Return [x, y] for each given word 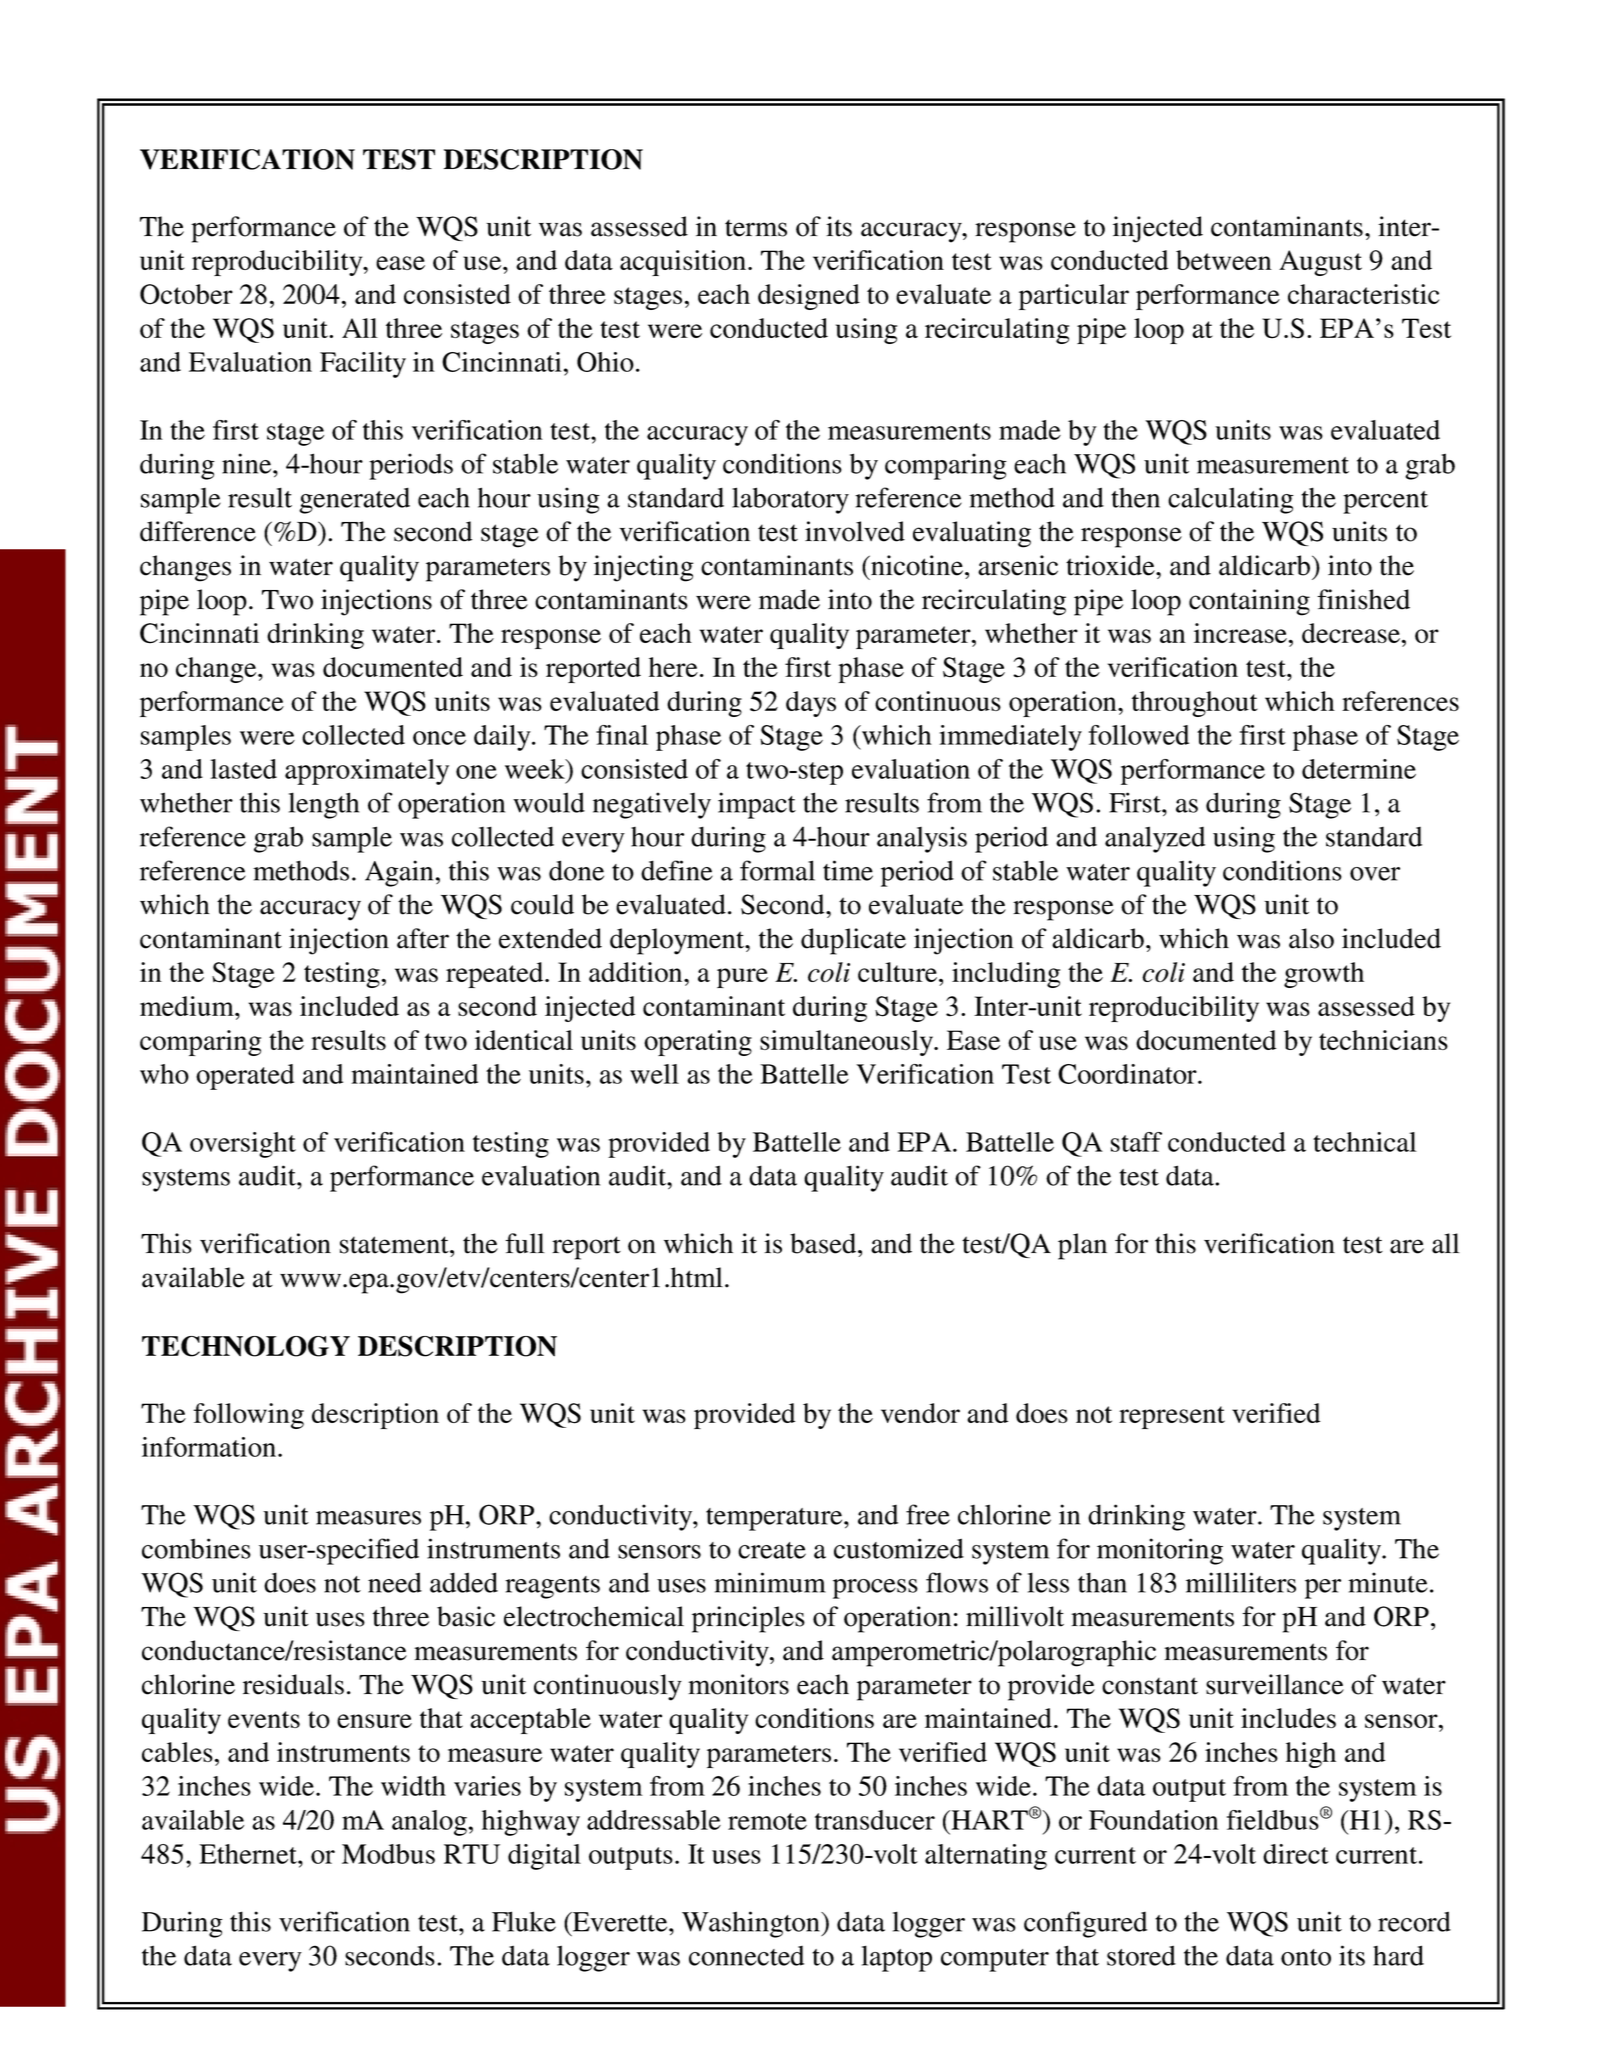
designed [809, 297]
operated [245, 1077]
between [1224, 260]
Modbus [388, 1854]
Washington [752, 1924]
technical [1365, 1142]
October [186, 294]
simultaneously [848, 1043]
